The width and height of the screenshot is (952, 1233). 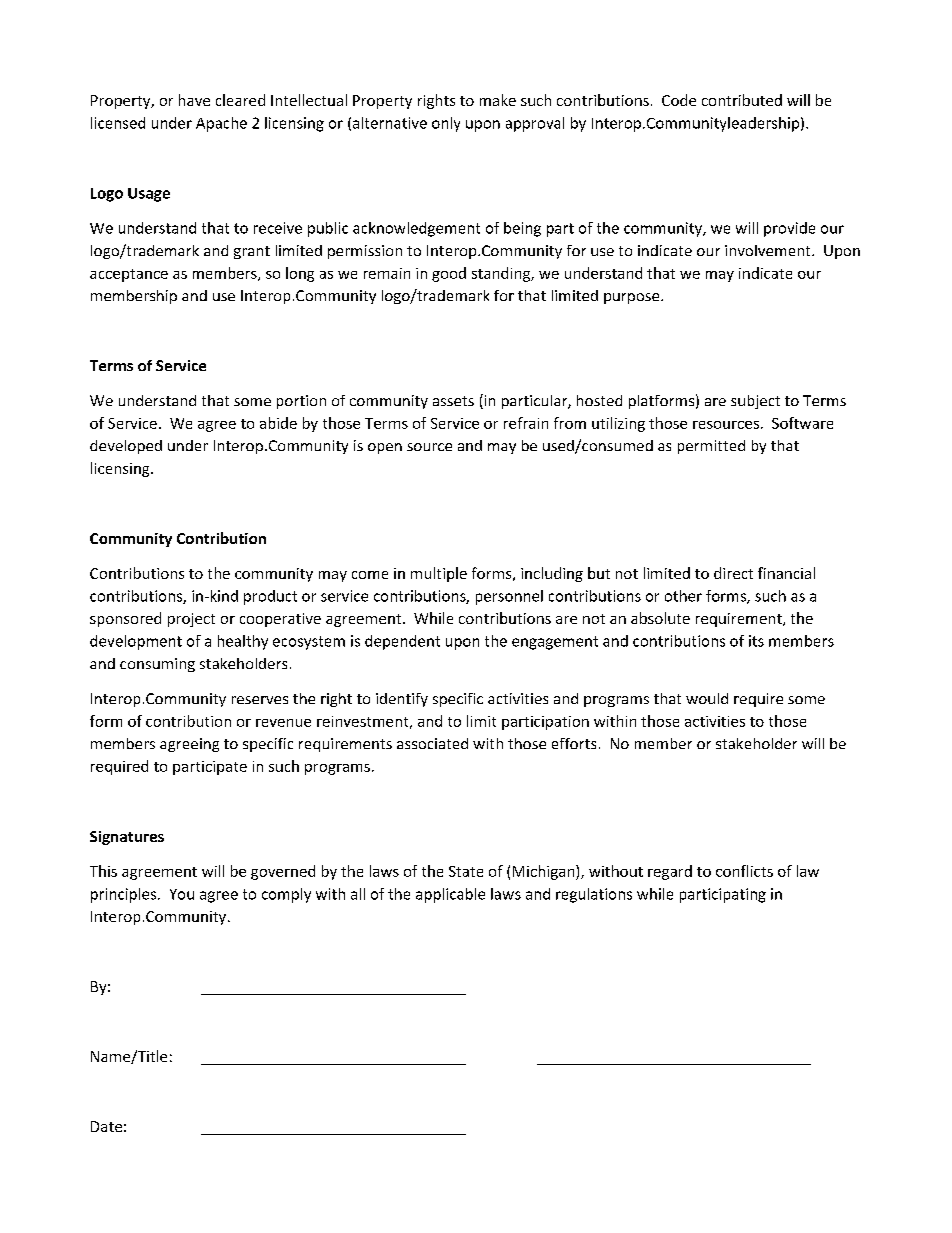 What do you see at coordinates (446, 124) in the screenshot?
I see `only` at bounding box center [446, 124].
